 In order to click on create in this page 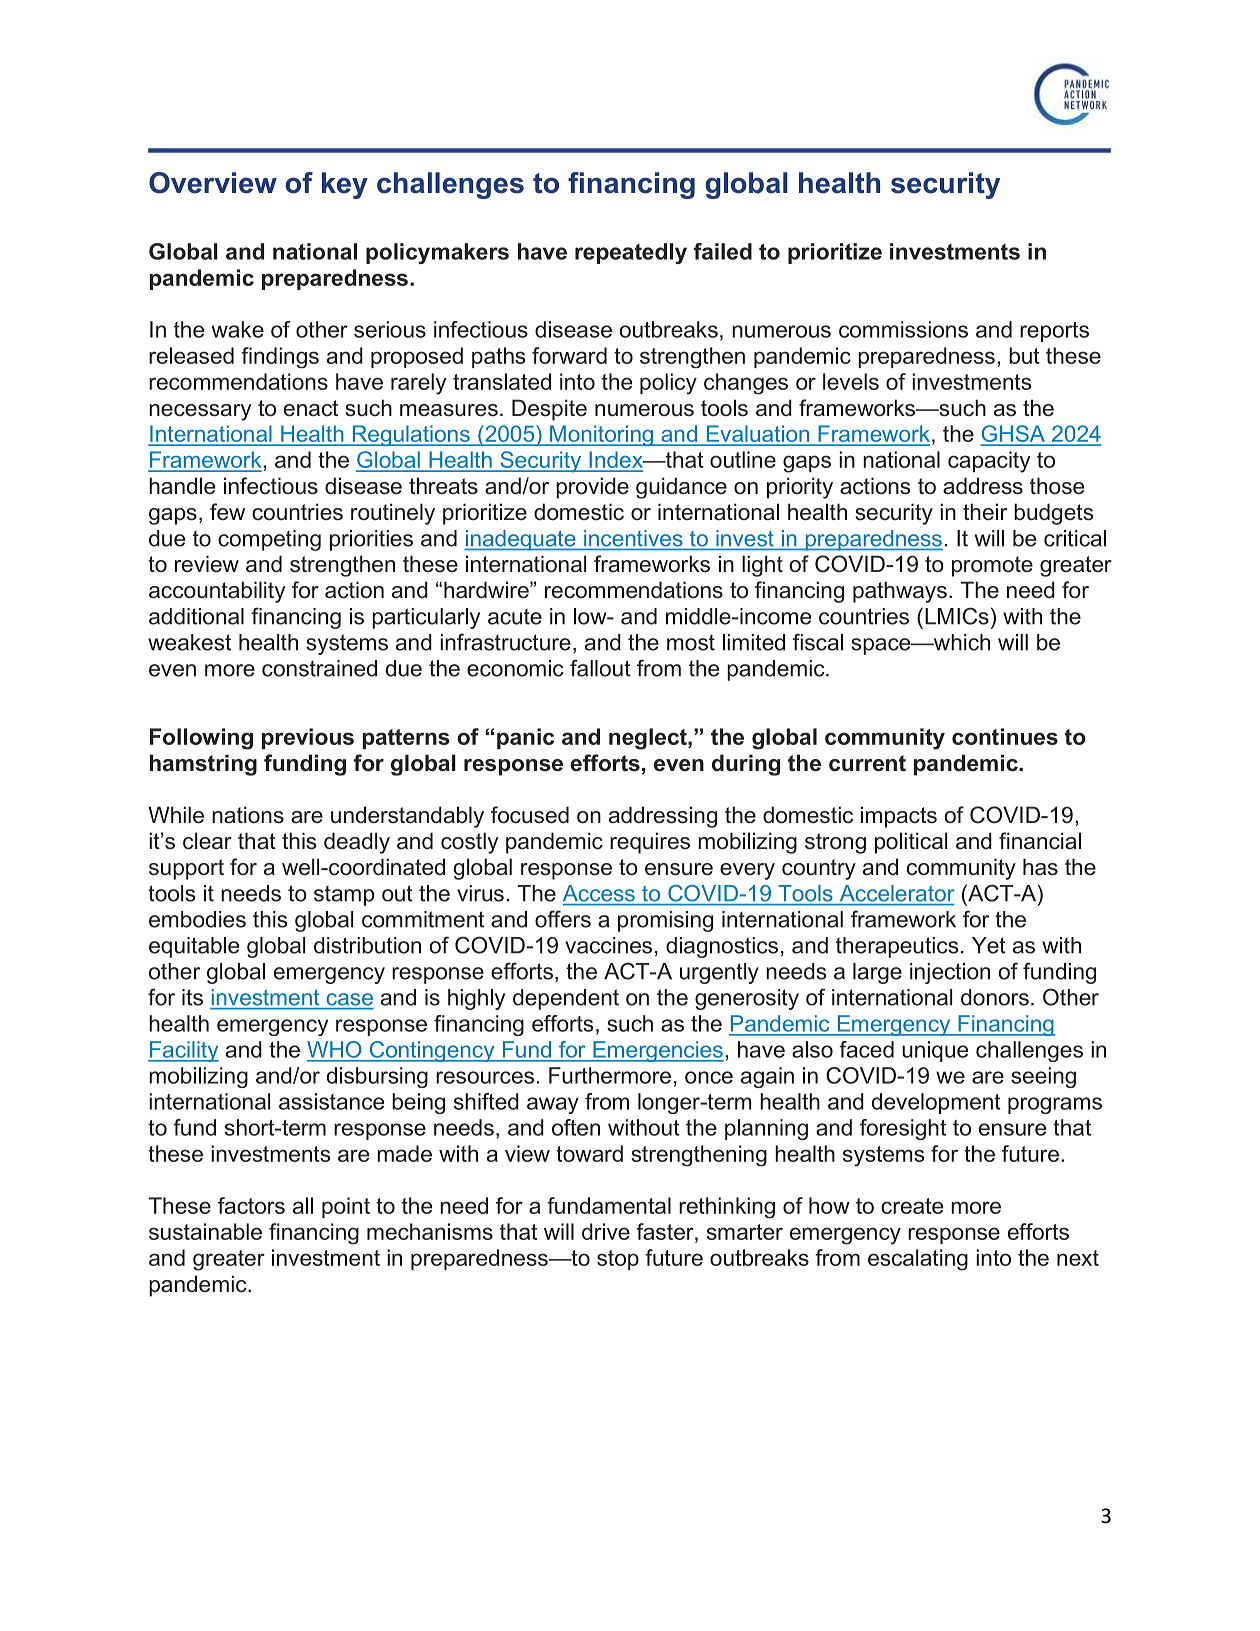, I will do `click(912, 1206)`.
